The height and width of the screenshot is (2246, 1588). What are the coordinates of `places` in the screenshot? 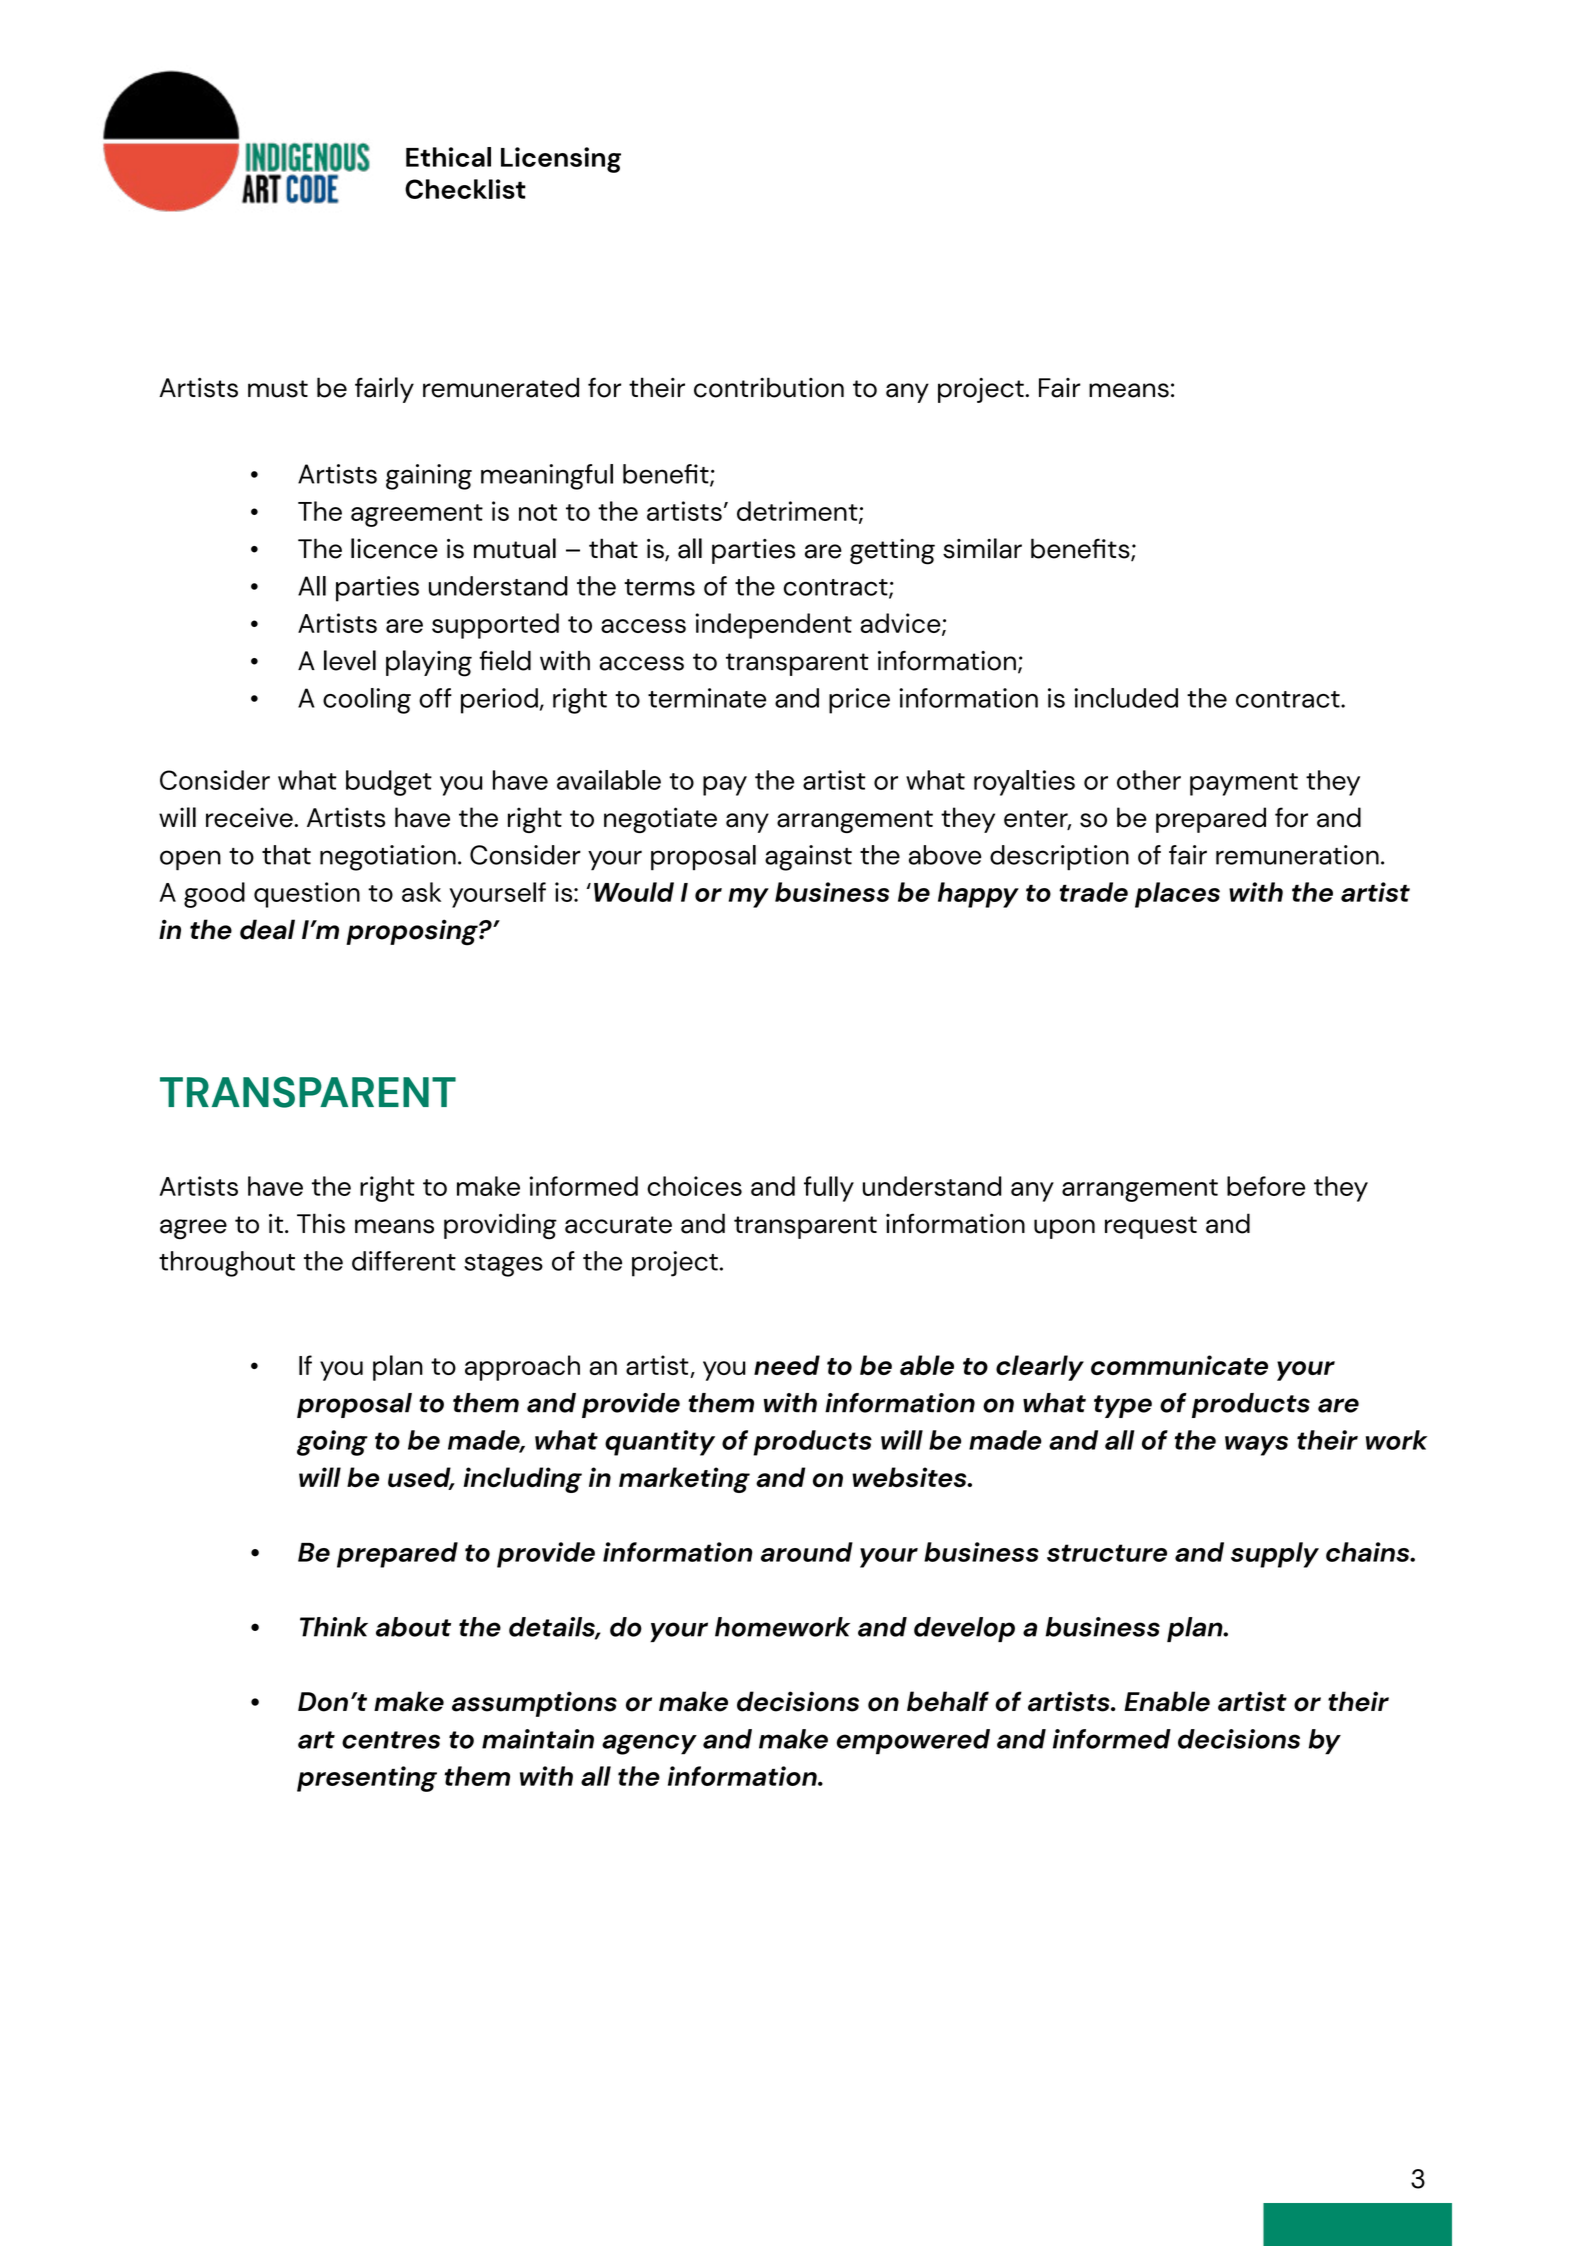 It's located at (1177, 895).
